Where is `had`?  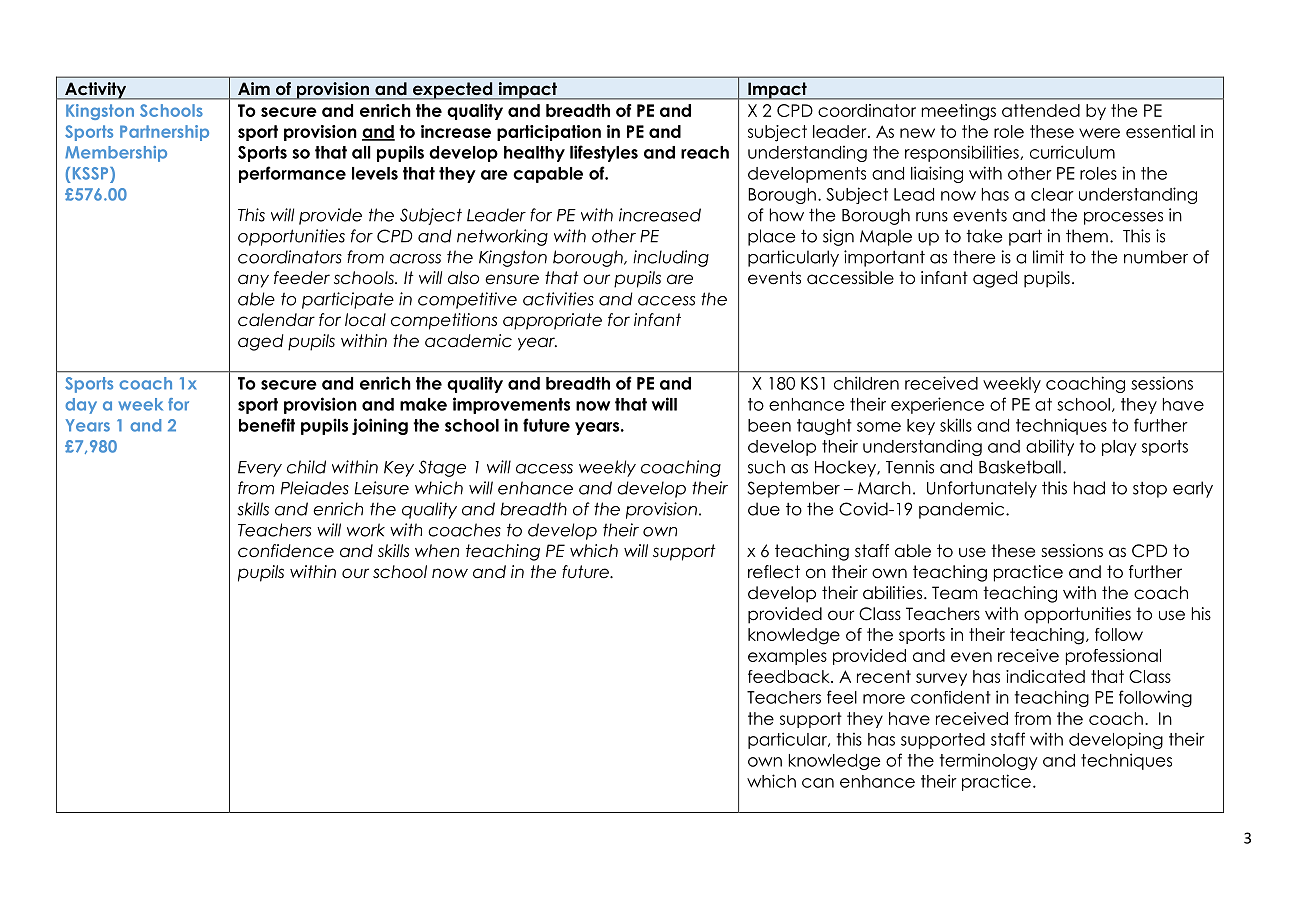 had is located at coordinates (1089, 488).
